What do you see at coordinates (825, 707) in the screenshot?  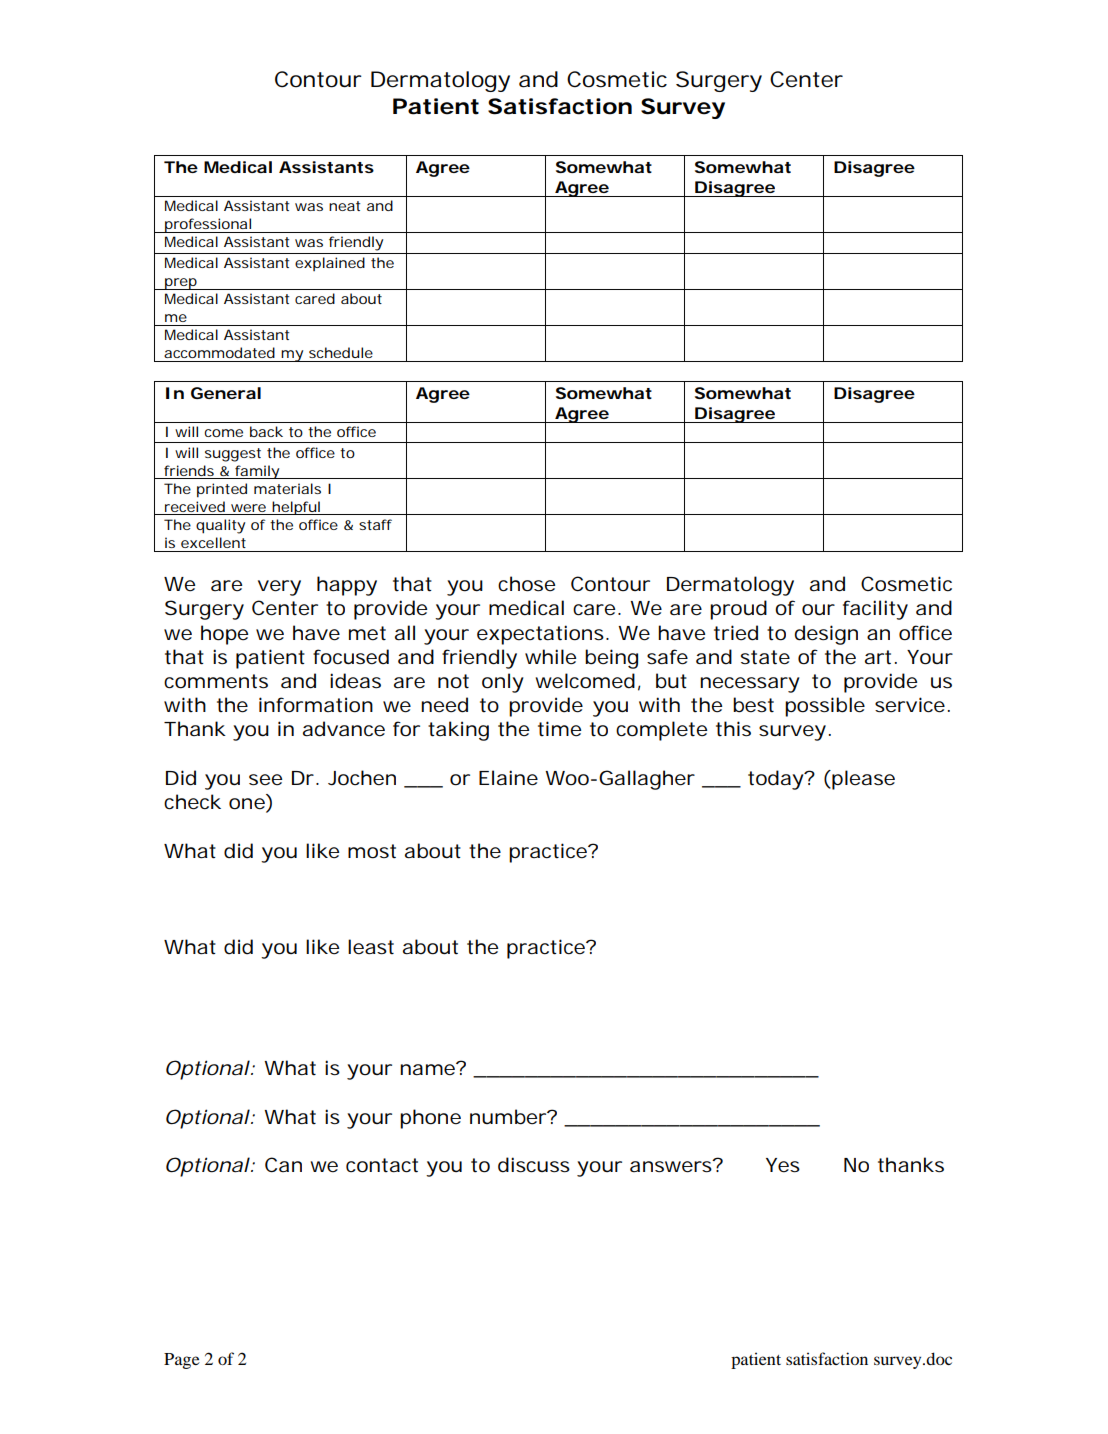 I see `possible` at bounding box center [825, 707].
